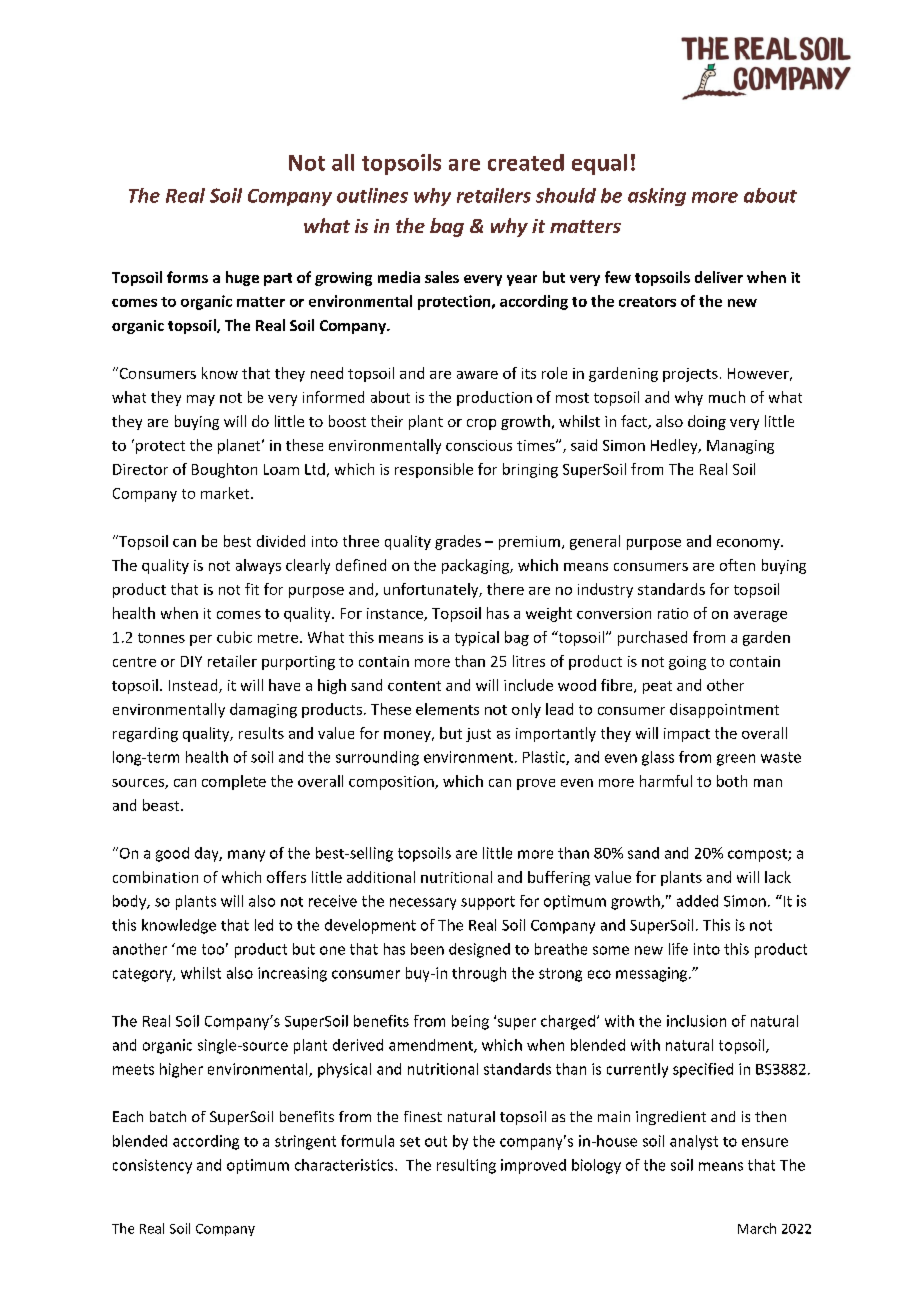 The image size is (924, 1308). I want to click on consistency, so click(152, 1166).
